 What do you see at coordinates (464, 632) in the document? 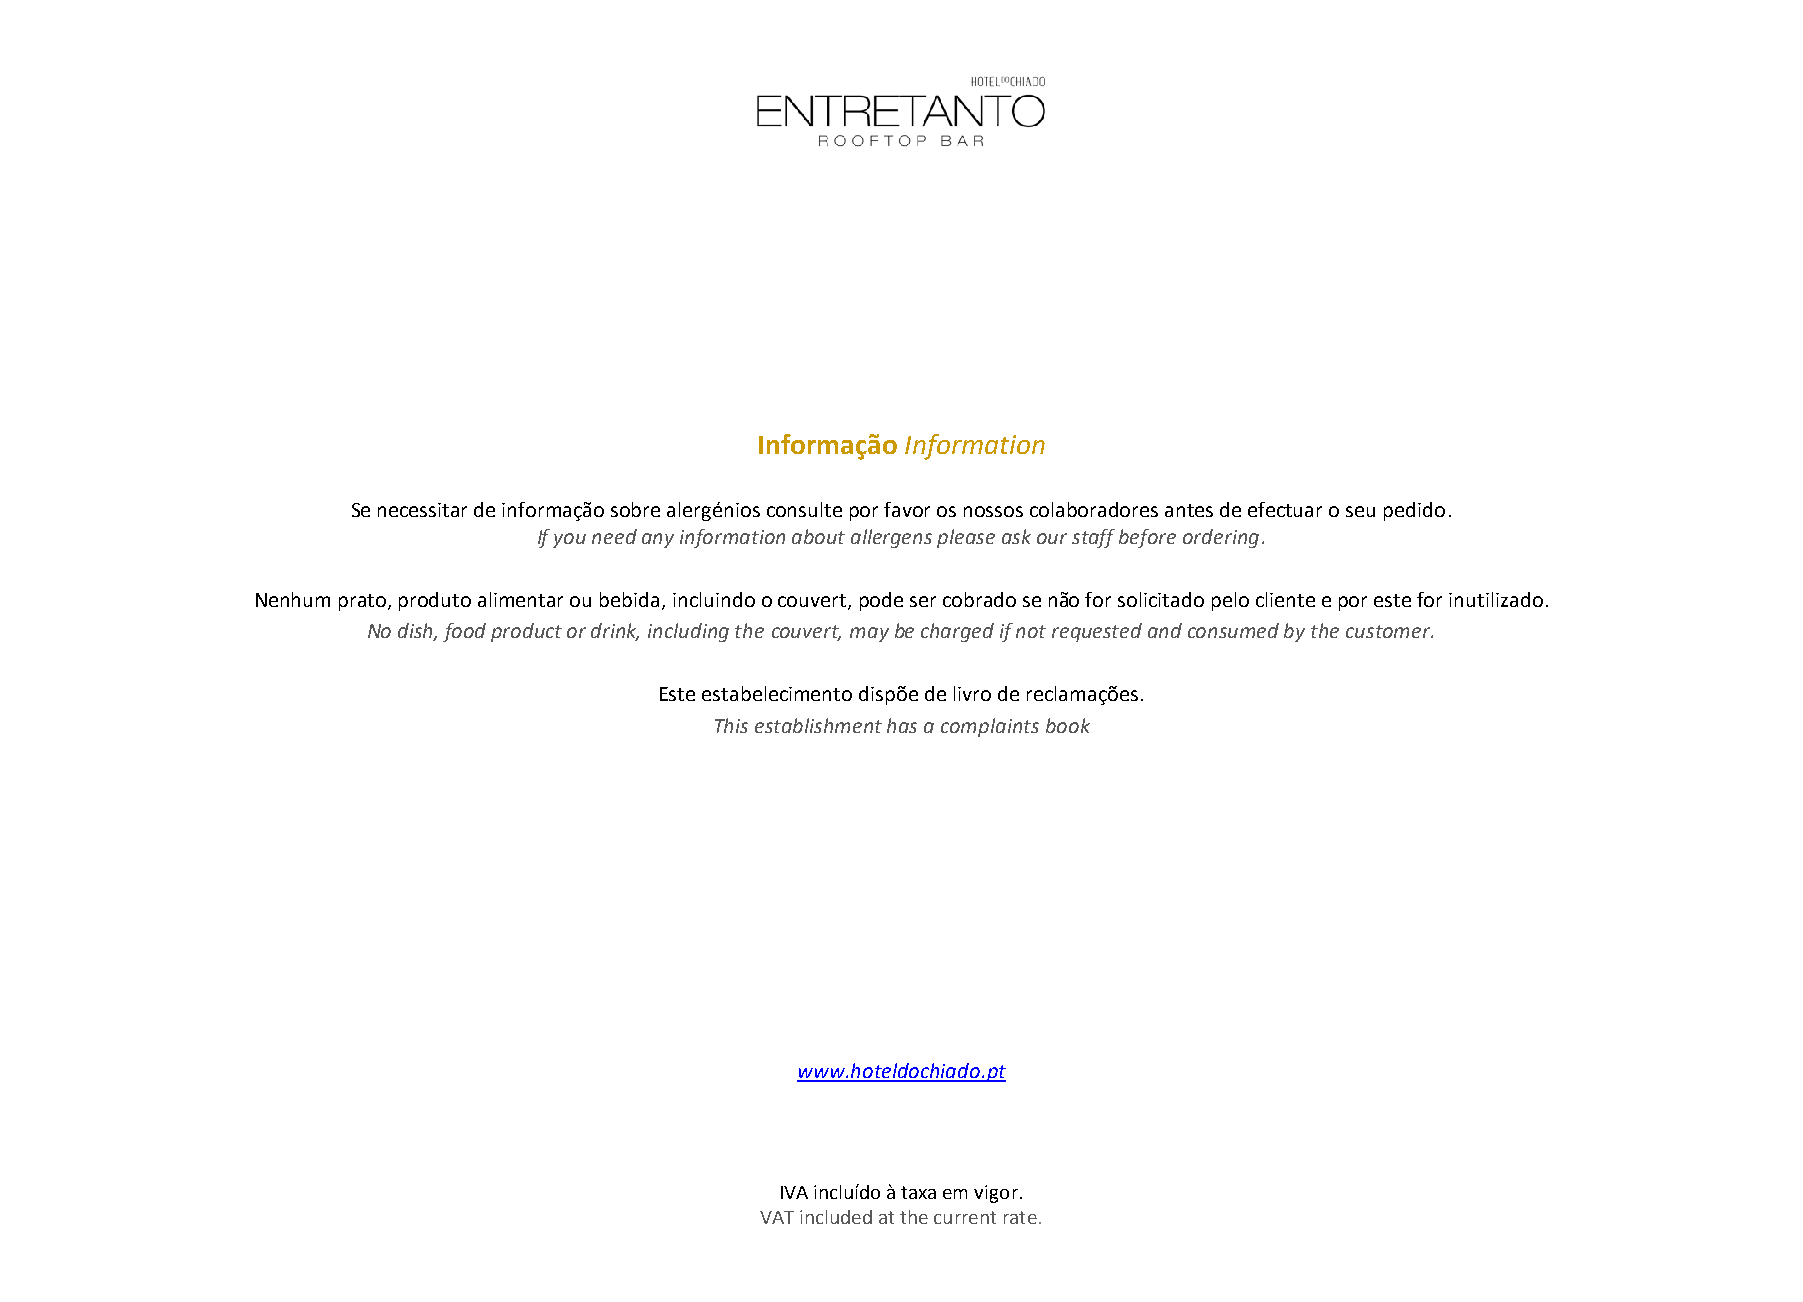
I see `food` at bounding box center [464, 632].
